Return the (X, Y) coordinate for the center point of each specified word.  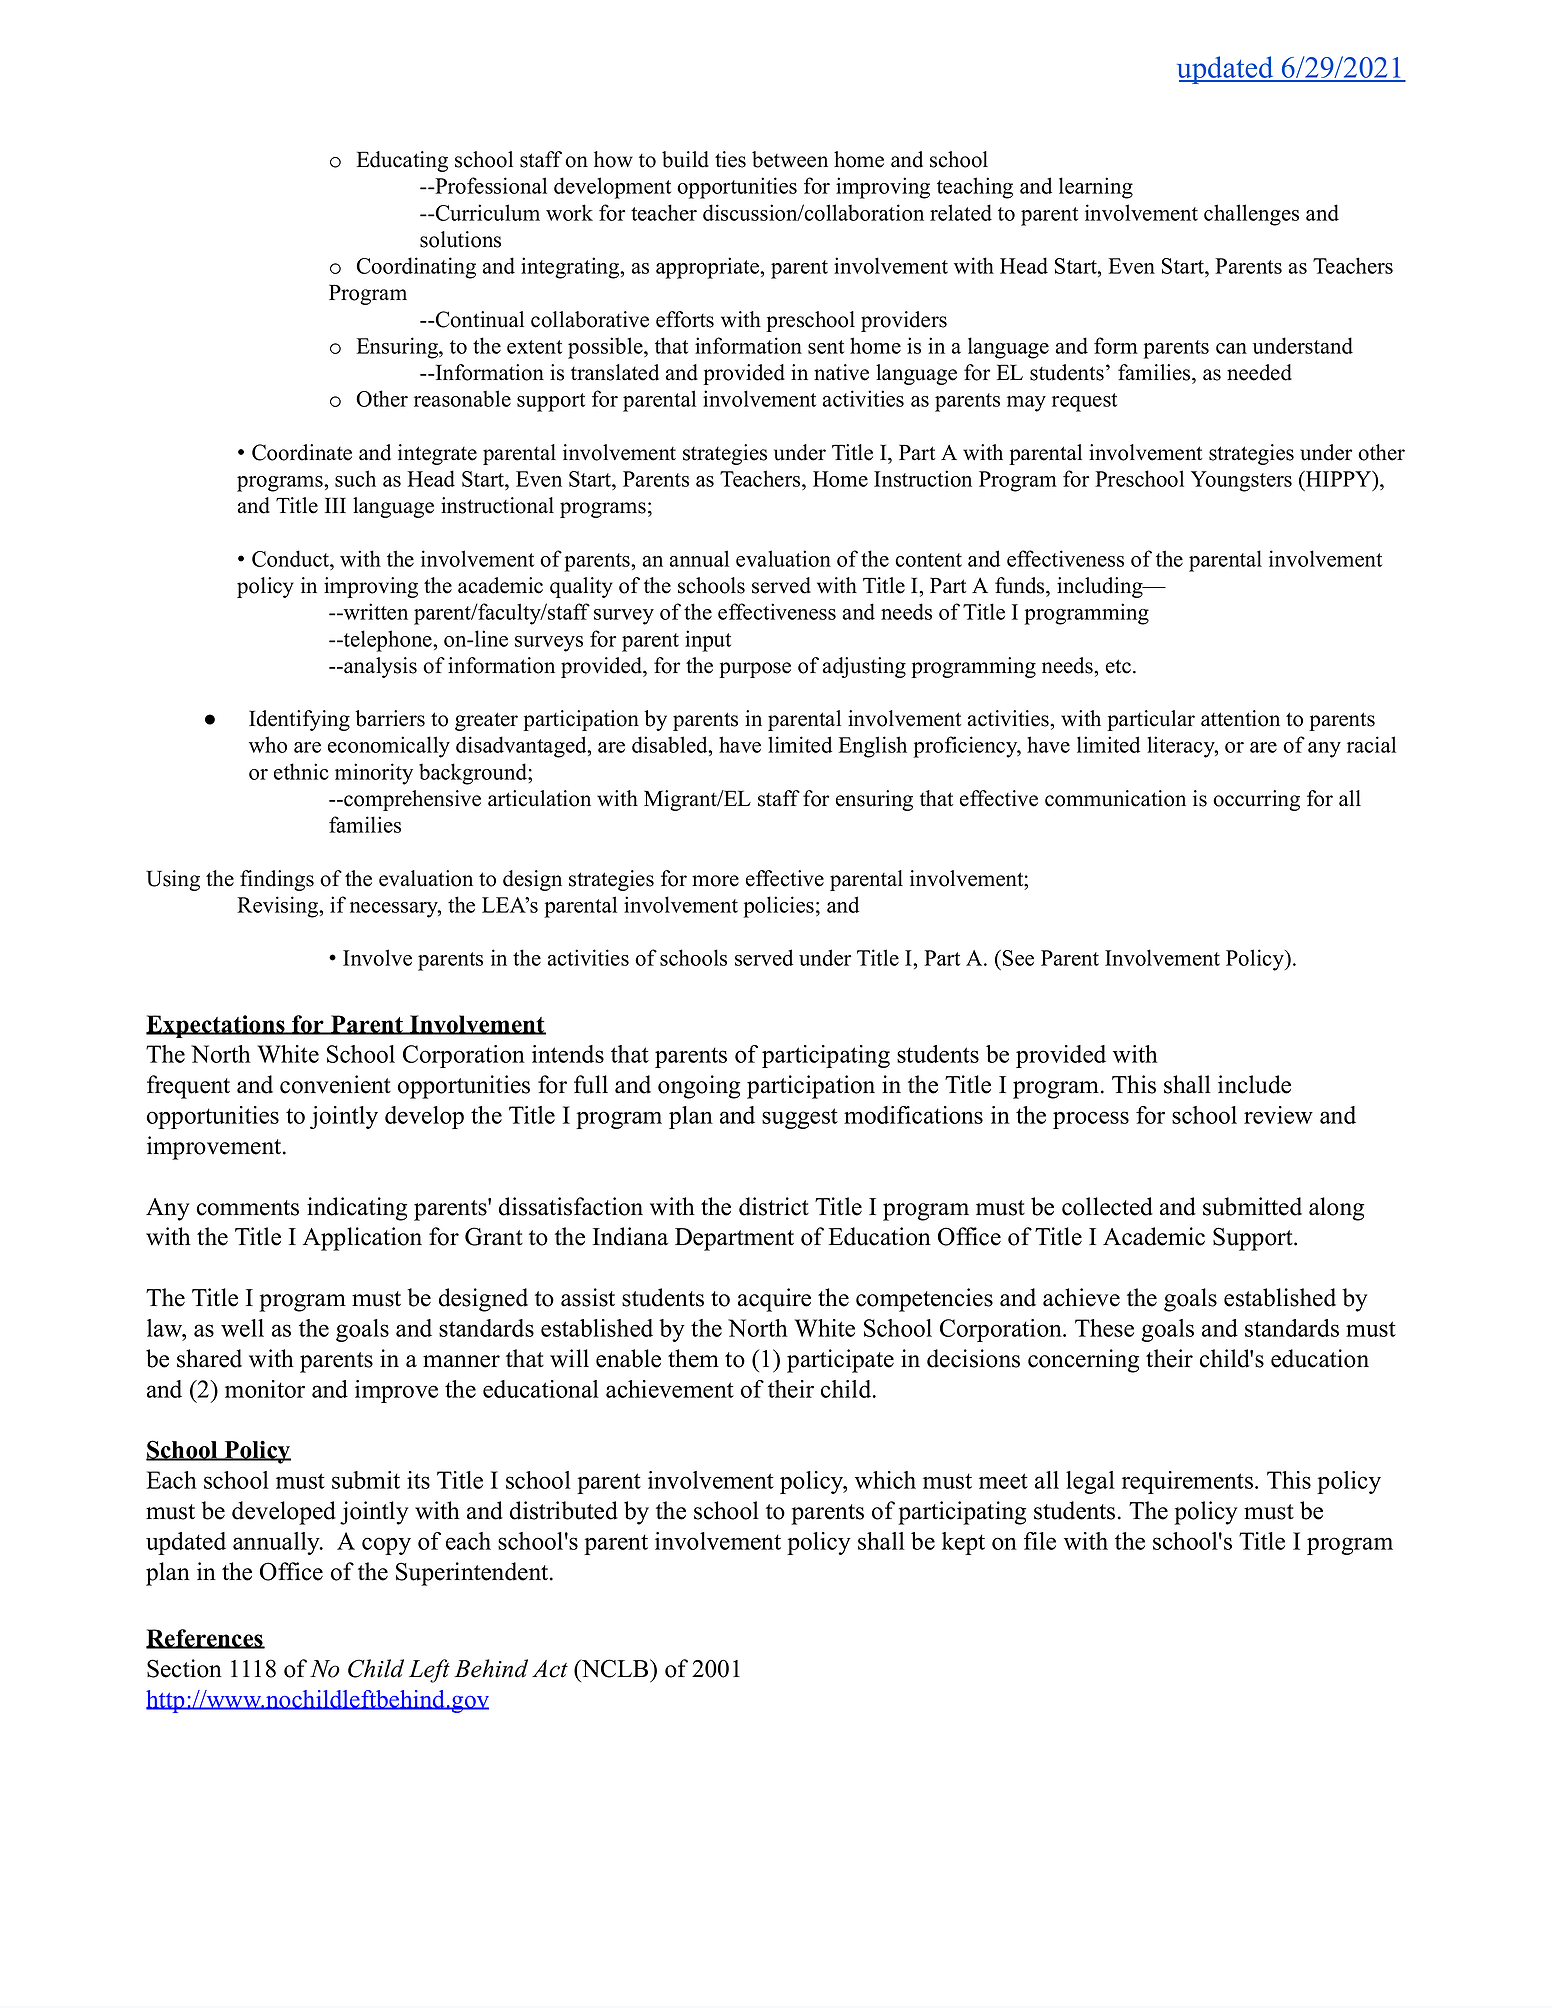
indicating (357, 1209)
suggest (800, 1118)
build (685, 159)
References (205, 1639)
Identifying (299, 720)
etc (1118, 666)
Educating (402, 161)
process (1091, 1120)
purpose (755, 670)
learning (1096, 188)
